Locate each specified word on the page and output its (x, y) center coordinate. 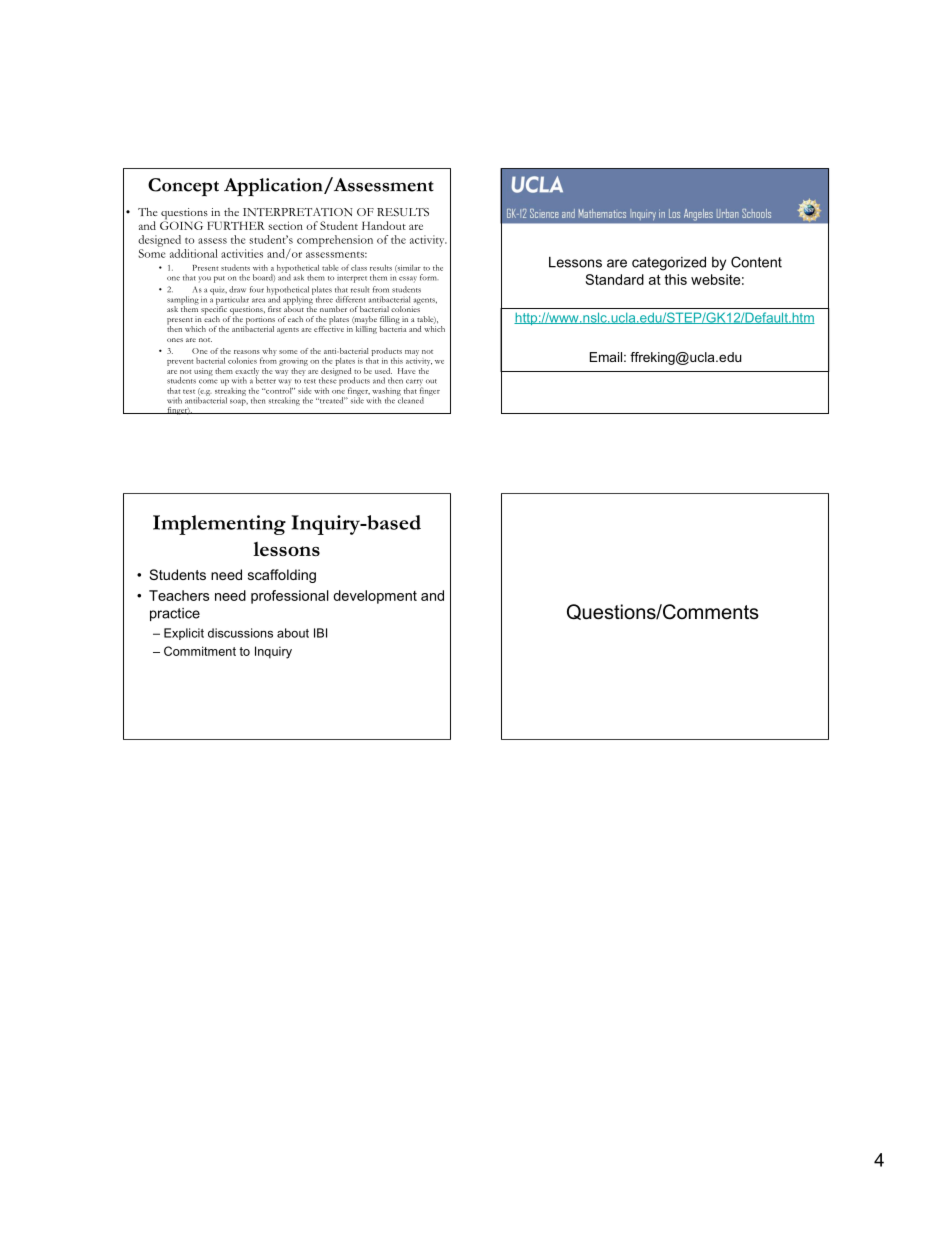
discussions (240, 633)
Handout (384, 225)
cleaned (410, 399)
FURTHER (236, 225)
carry (414, 383)
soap (239, 402)
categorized (669, 264)
